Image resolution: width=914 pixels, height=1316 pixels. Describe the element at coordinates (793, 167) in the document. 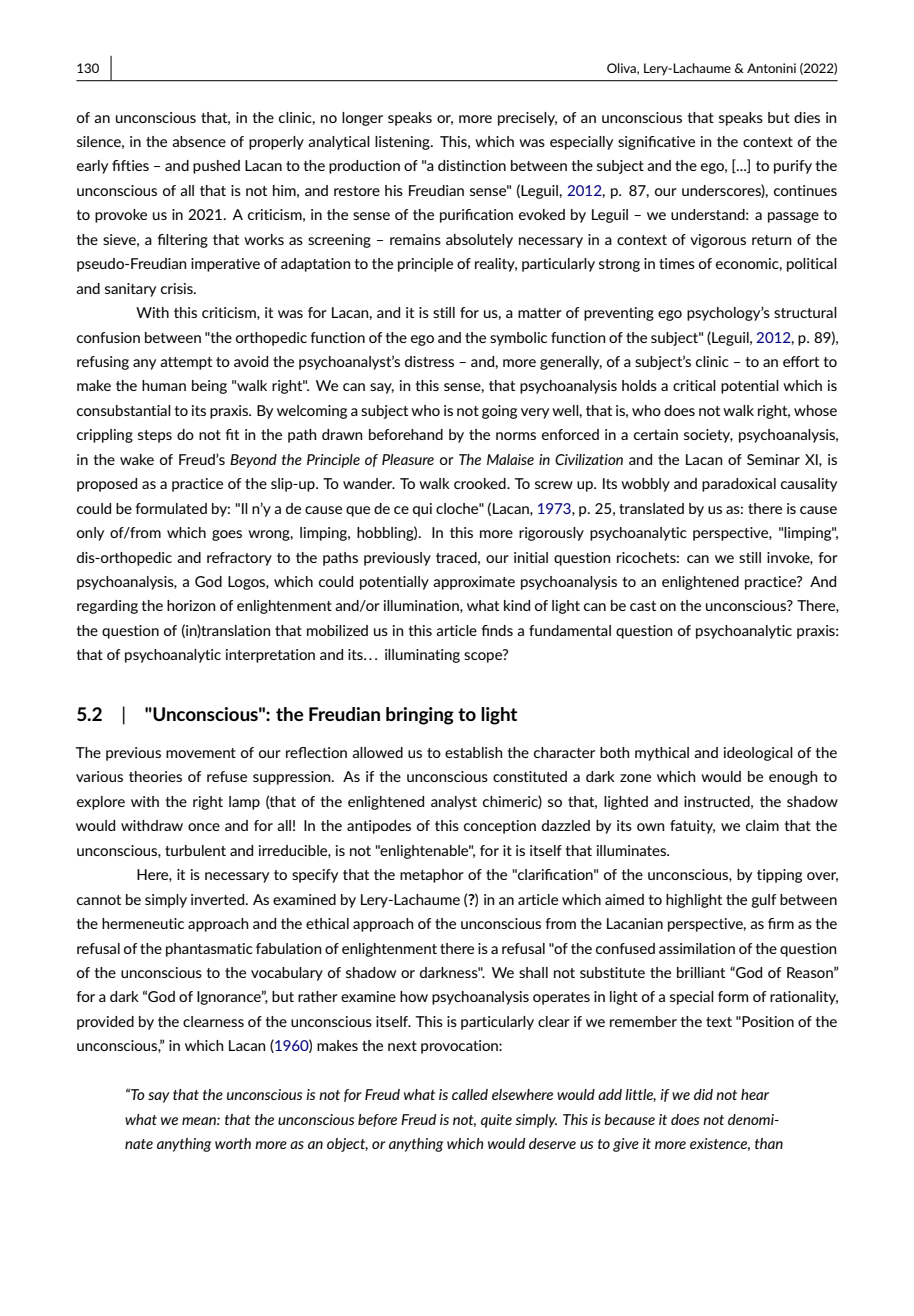

I see `purify` at that location.
